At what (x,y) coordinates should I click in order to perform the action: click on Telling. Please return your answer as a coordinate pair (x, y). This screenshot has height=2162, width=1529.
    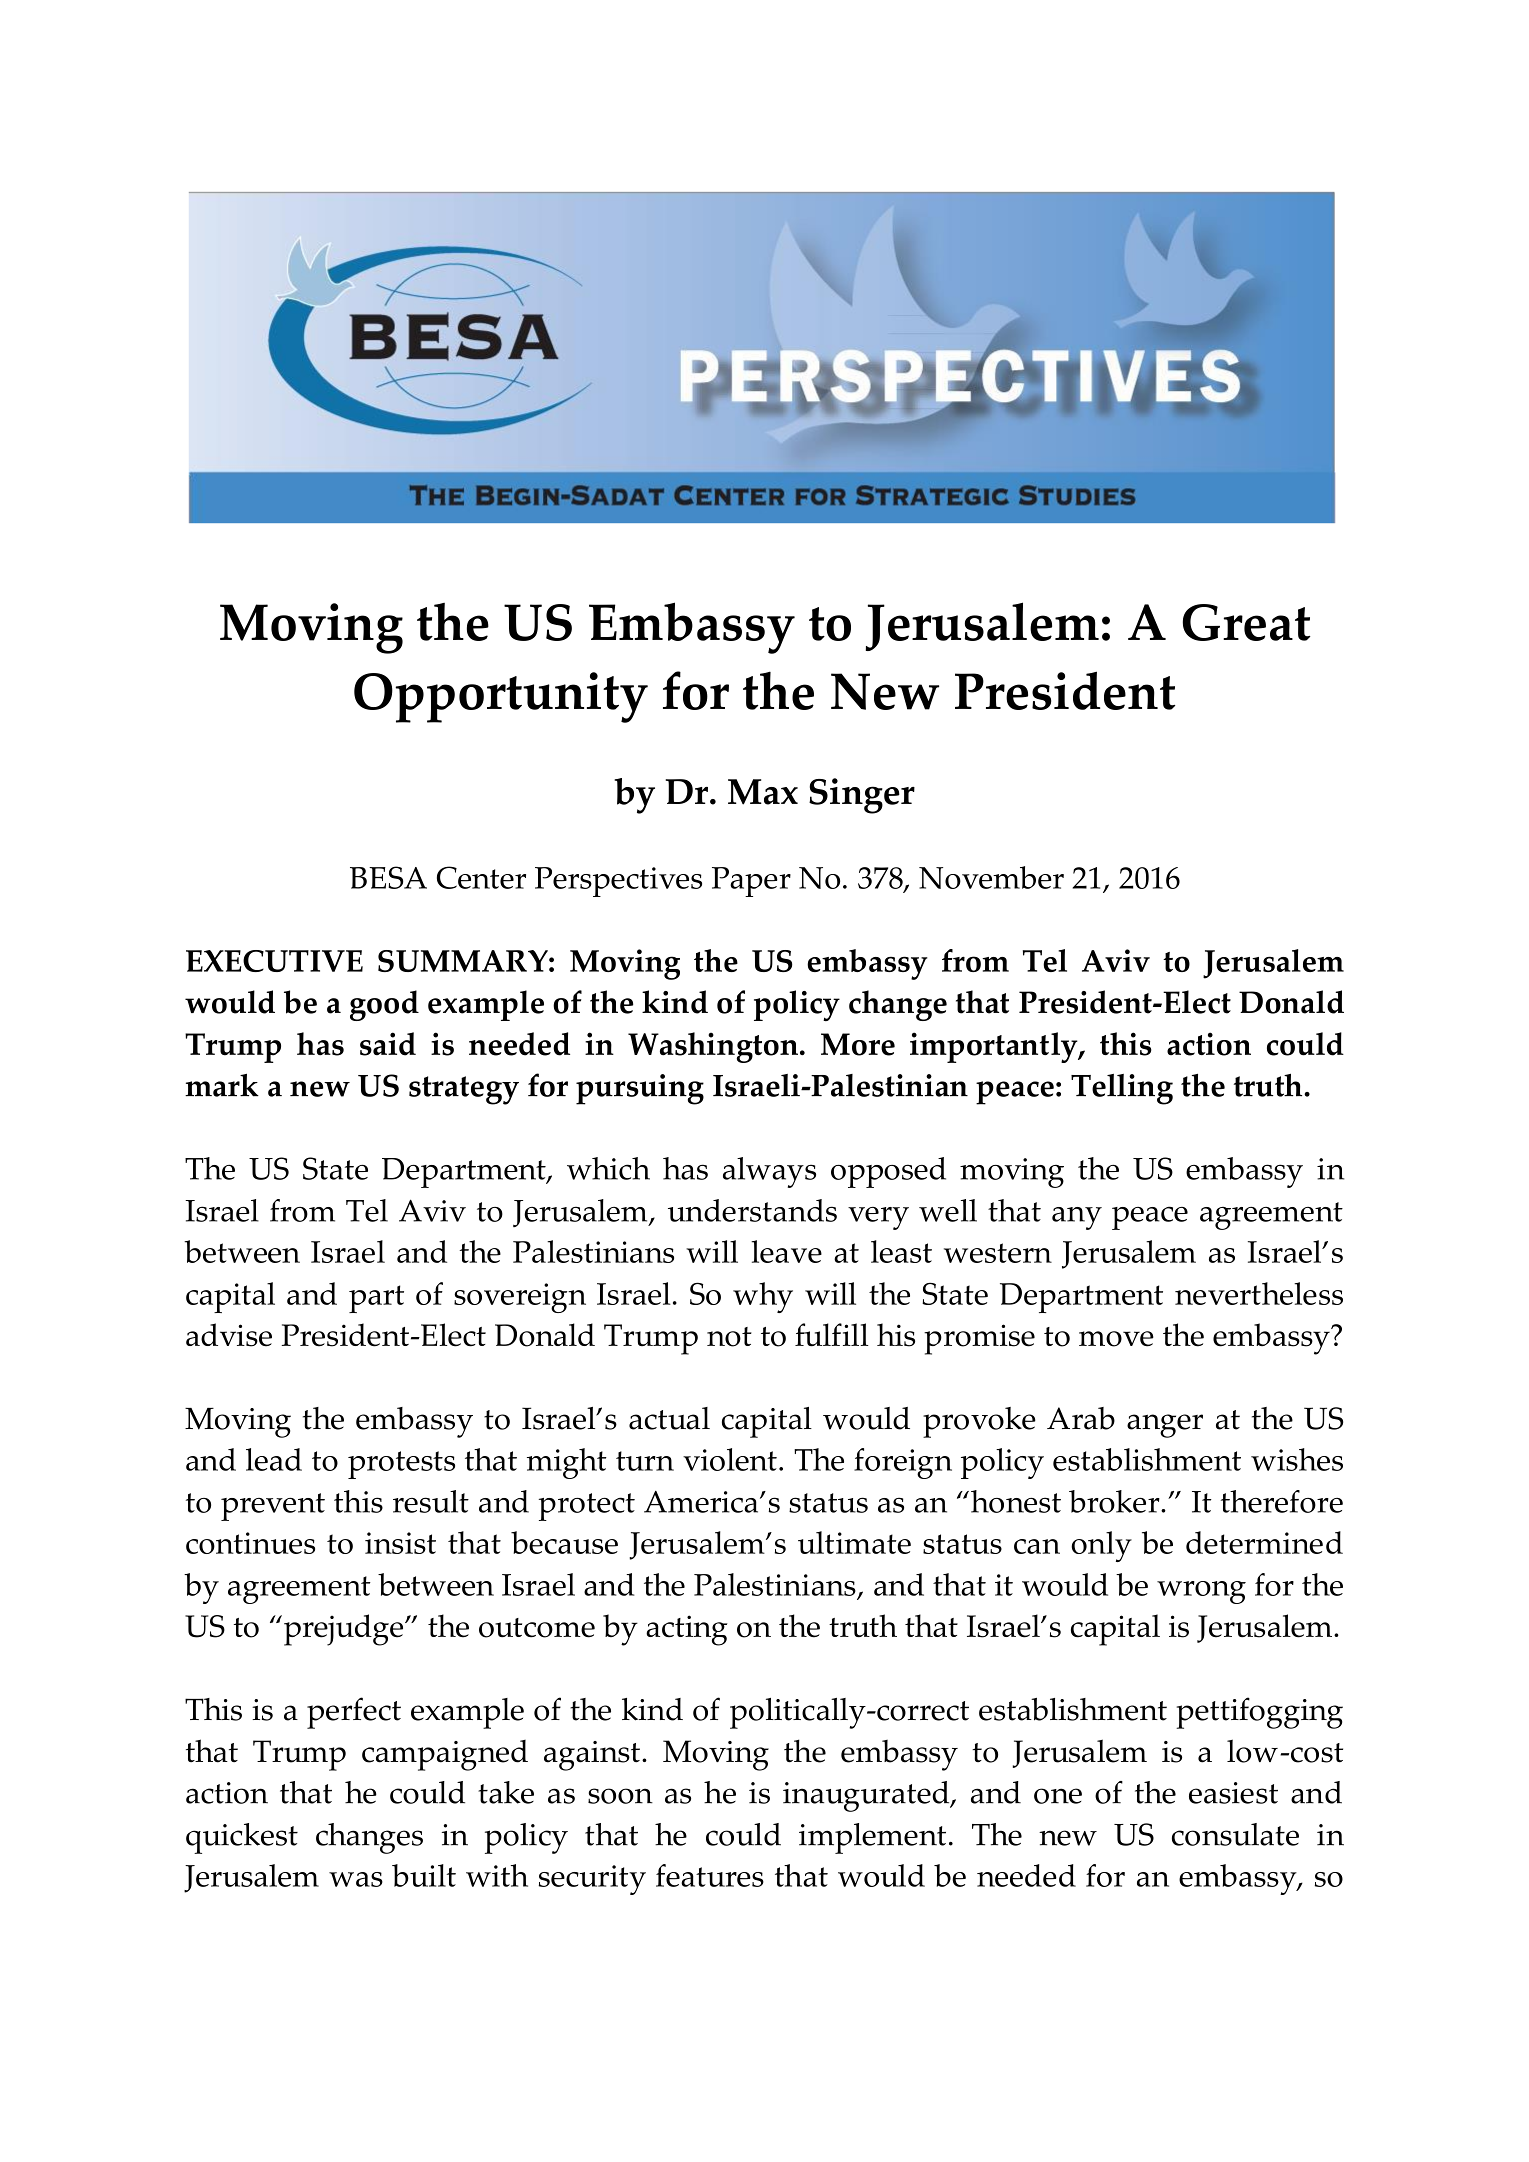
    Looking at the image, I should click on (1122, 1089).
